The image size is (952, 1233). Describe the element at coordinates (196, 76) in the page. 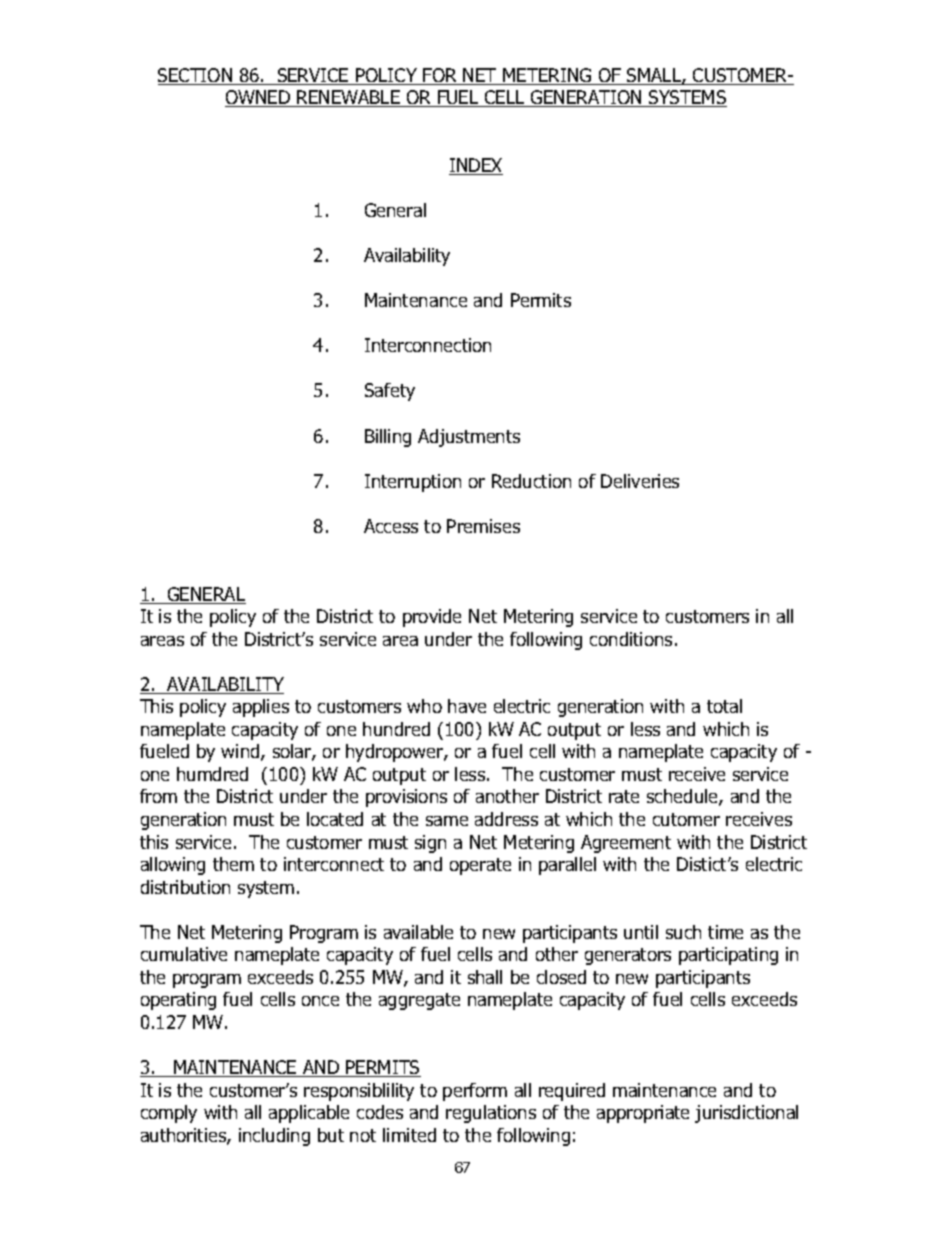

I see `SECTION` at that location.
